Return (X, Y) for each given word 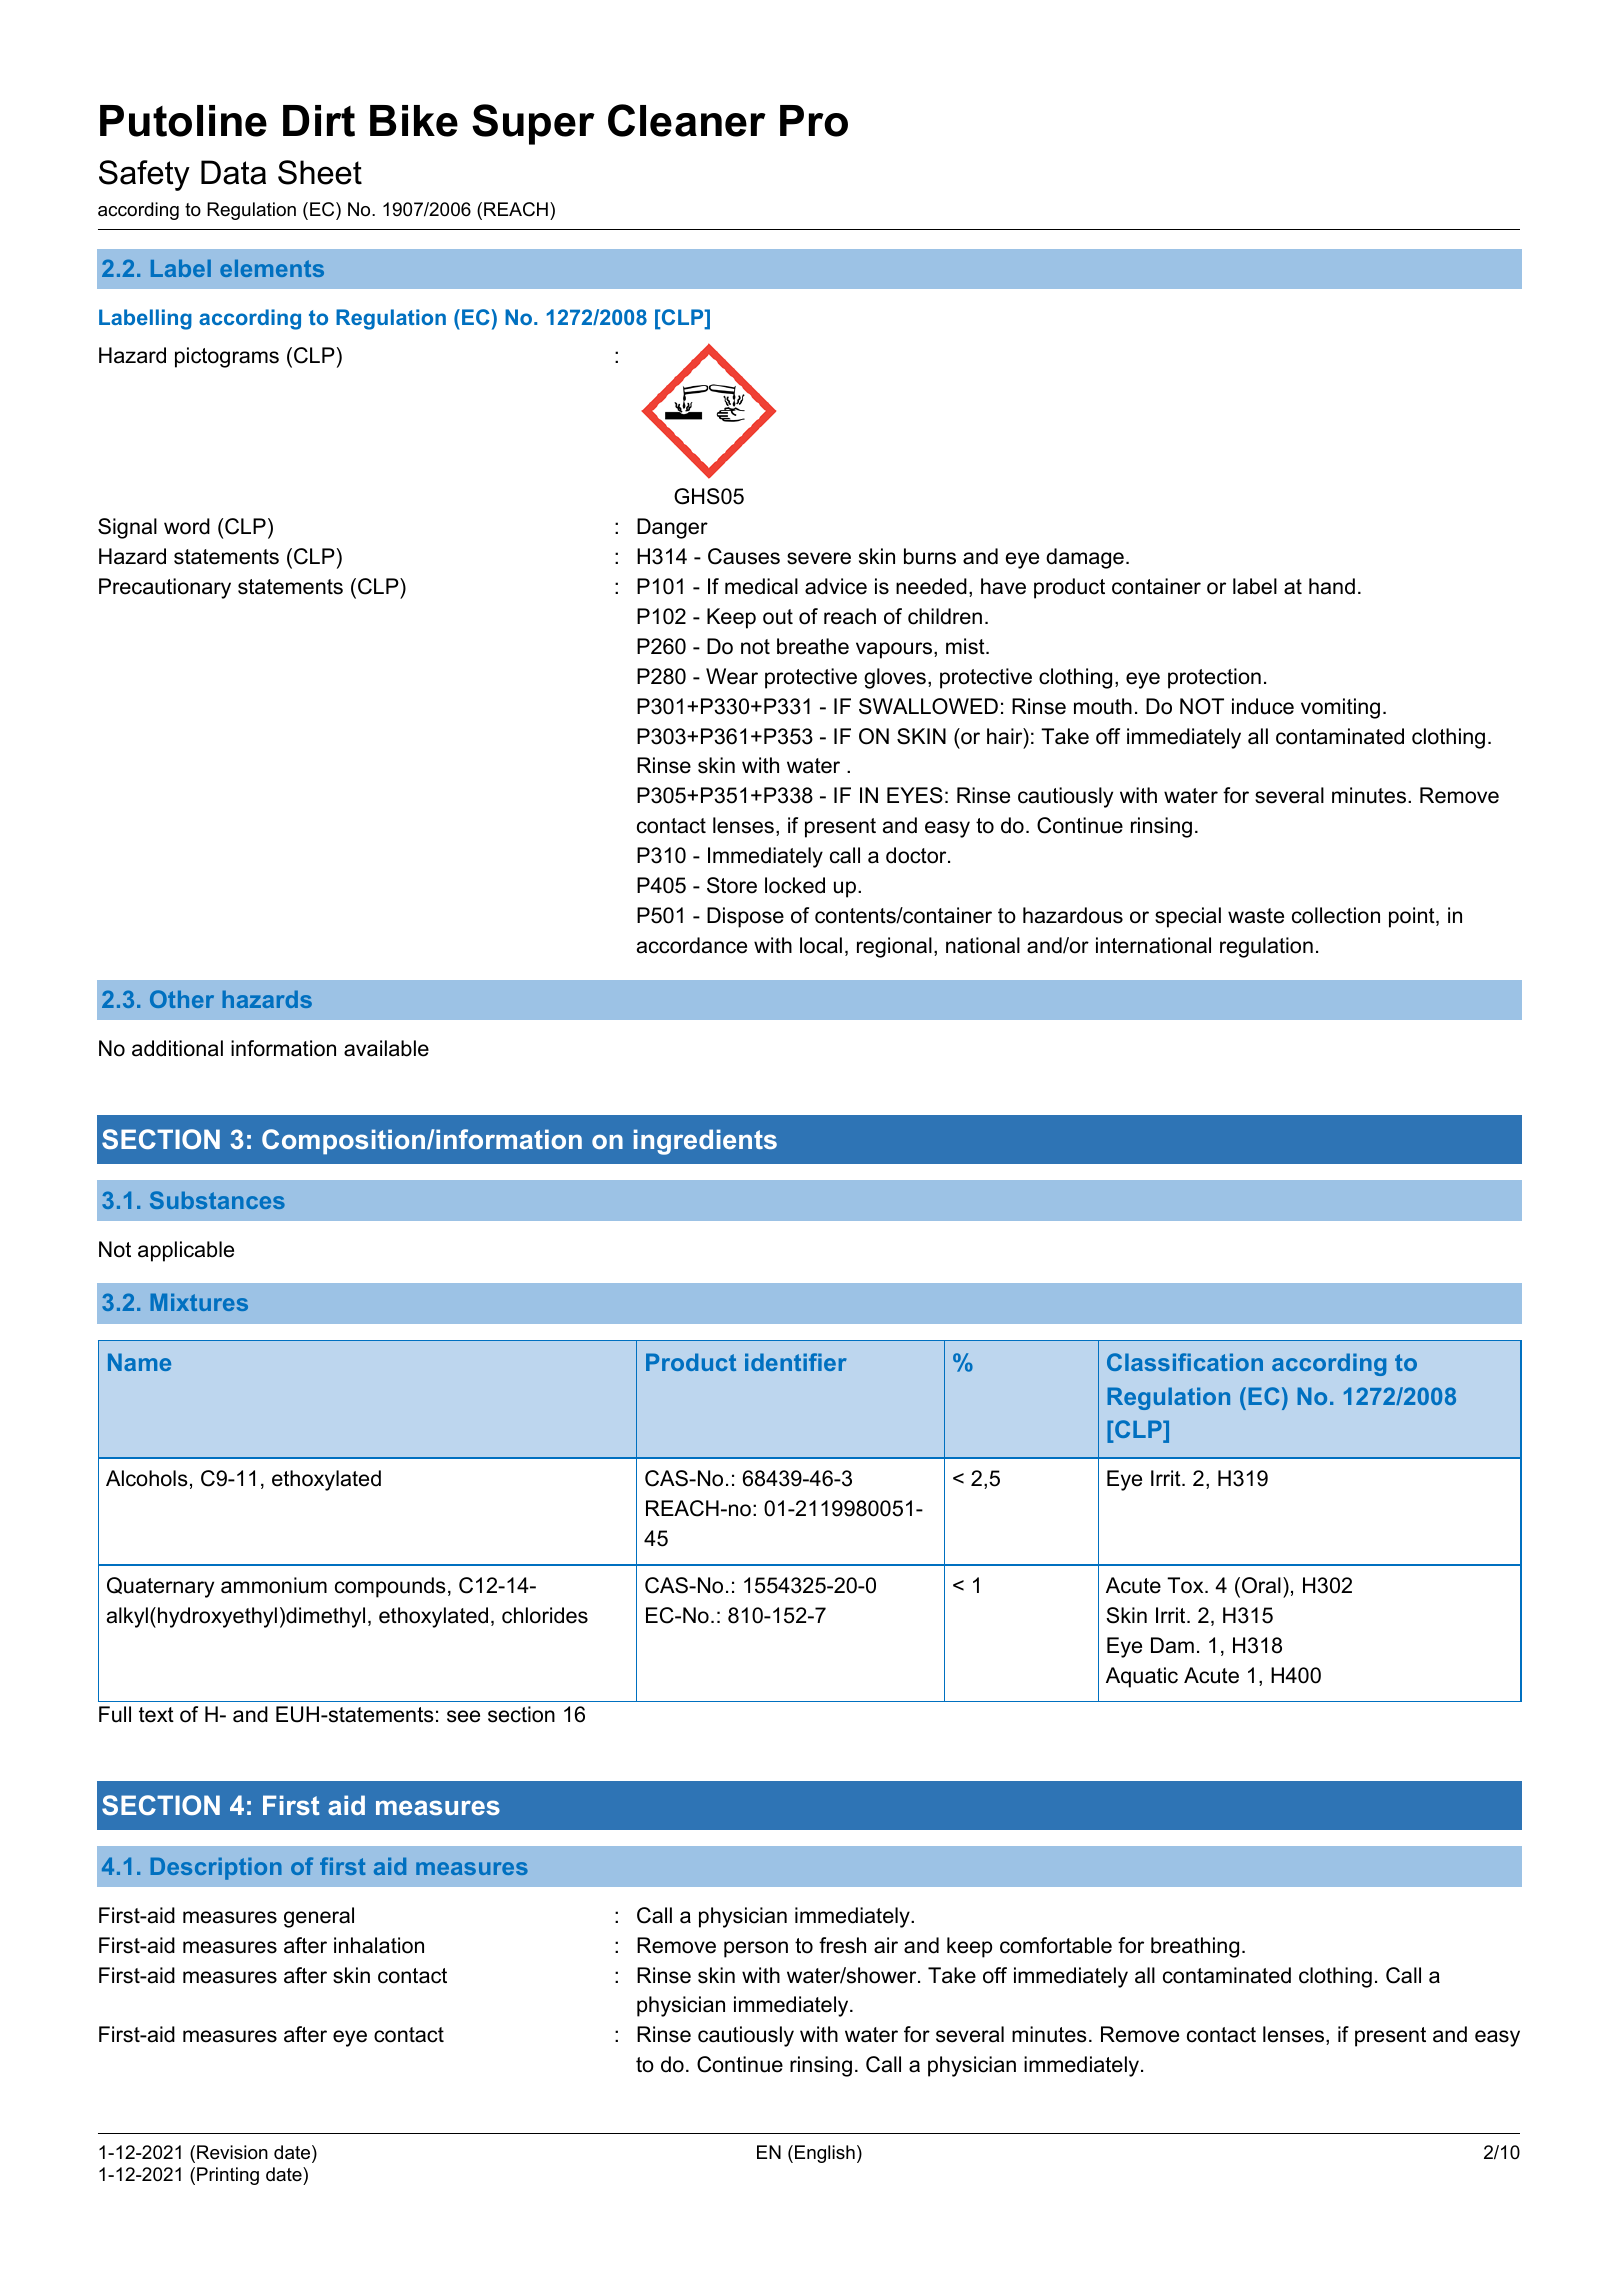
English (825, 2154)
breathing (1195, 1947)
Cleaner (687, 120)
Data (233, 172)
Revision (232, 2152)
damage (1085, 558)
